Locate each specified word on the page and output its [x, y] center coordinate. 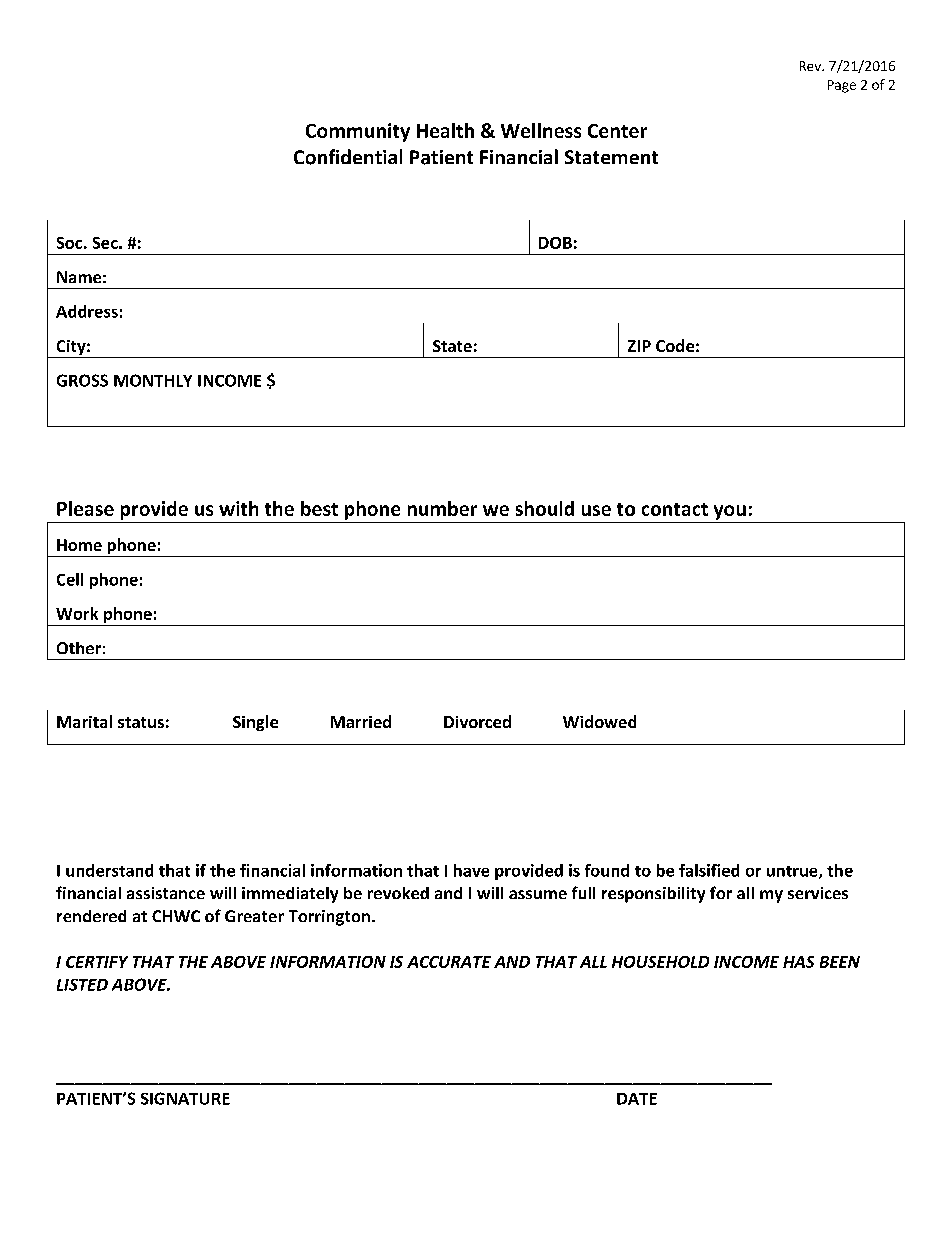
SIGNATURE [185, 1098]
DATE [637, 1099]
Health [445, 130]
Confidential [348, 157]
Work [77, 613]
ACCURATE [449, 962]
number [442, 508]
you [730, 512]
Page [842, 86]
